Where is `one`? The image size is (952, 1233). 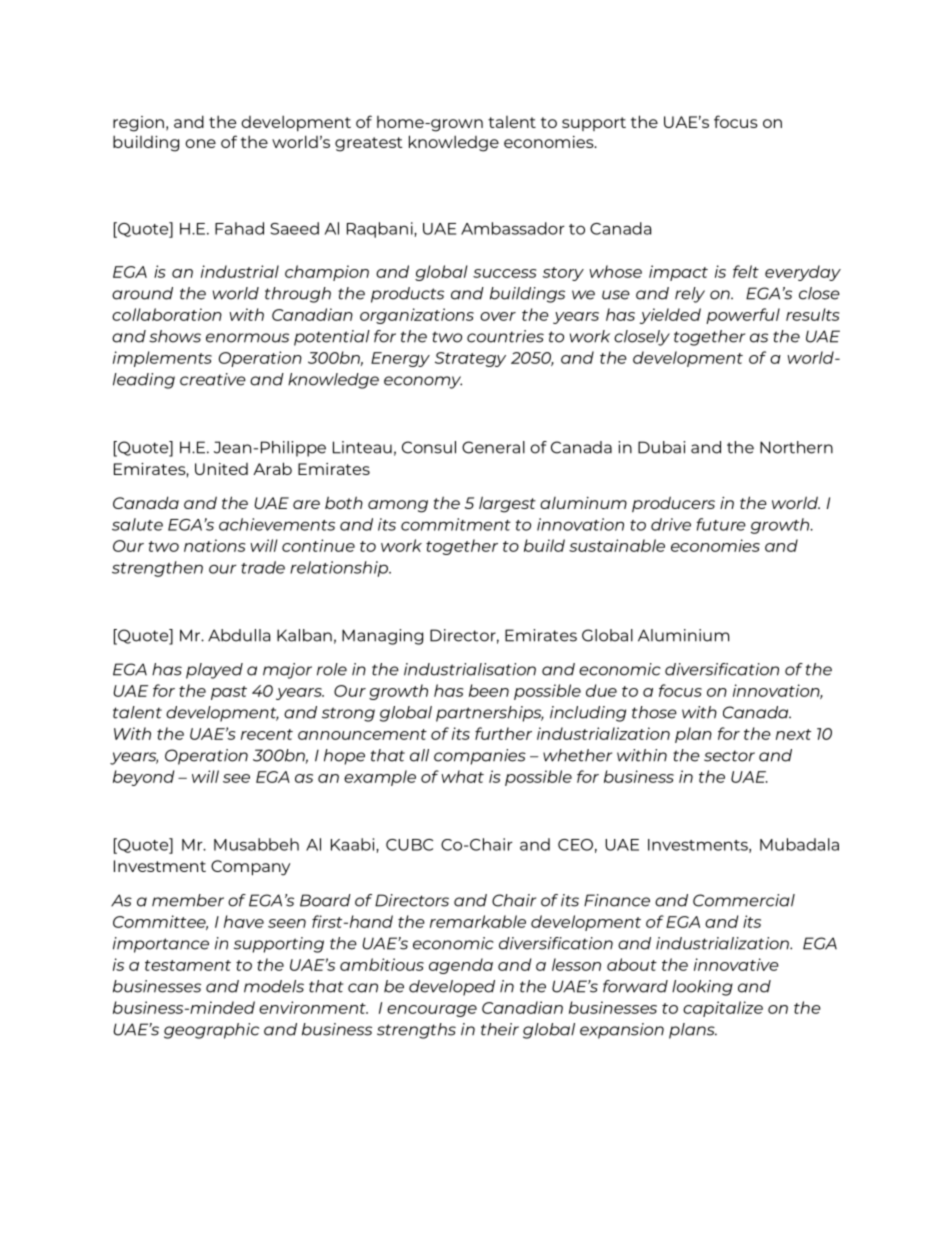 one is located at coordinates (200, 143).
